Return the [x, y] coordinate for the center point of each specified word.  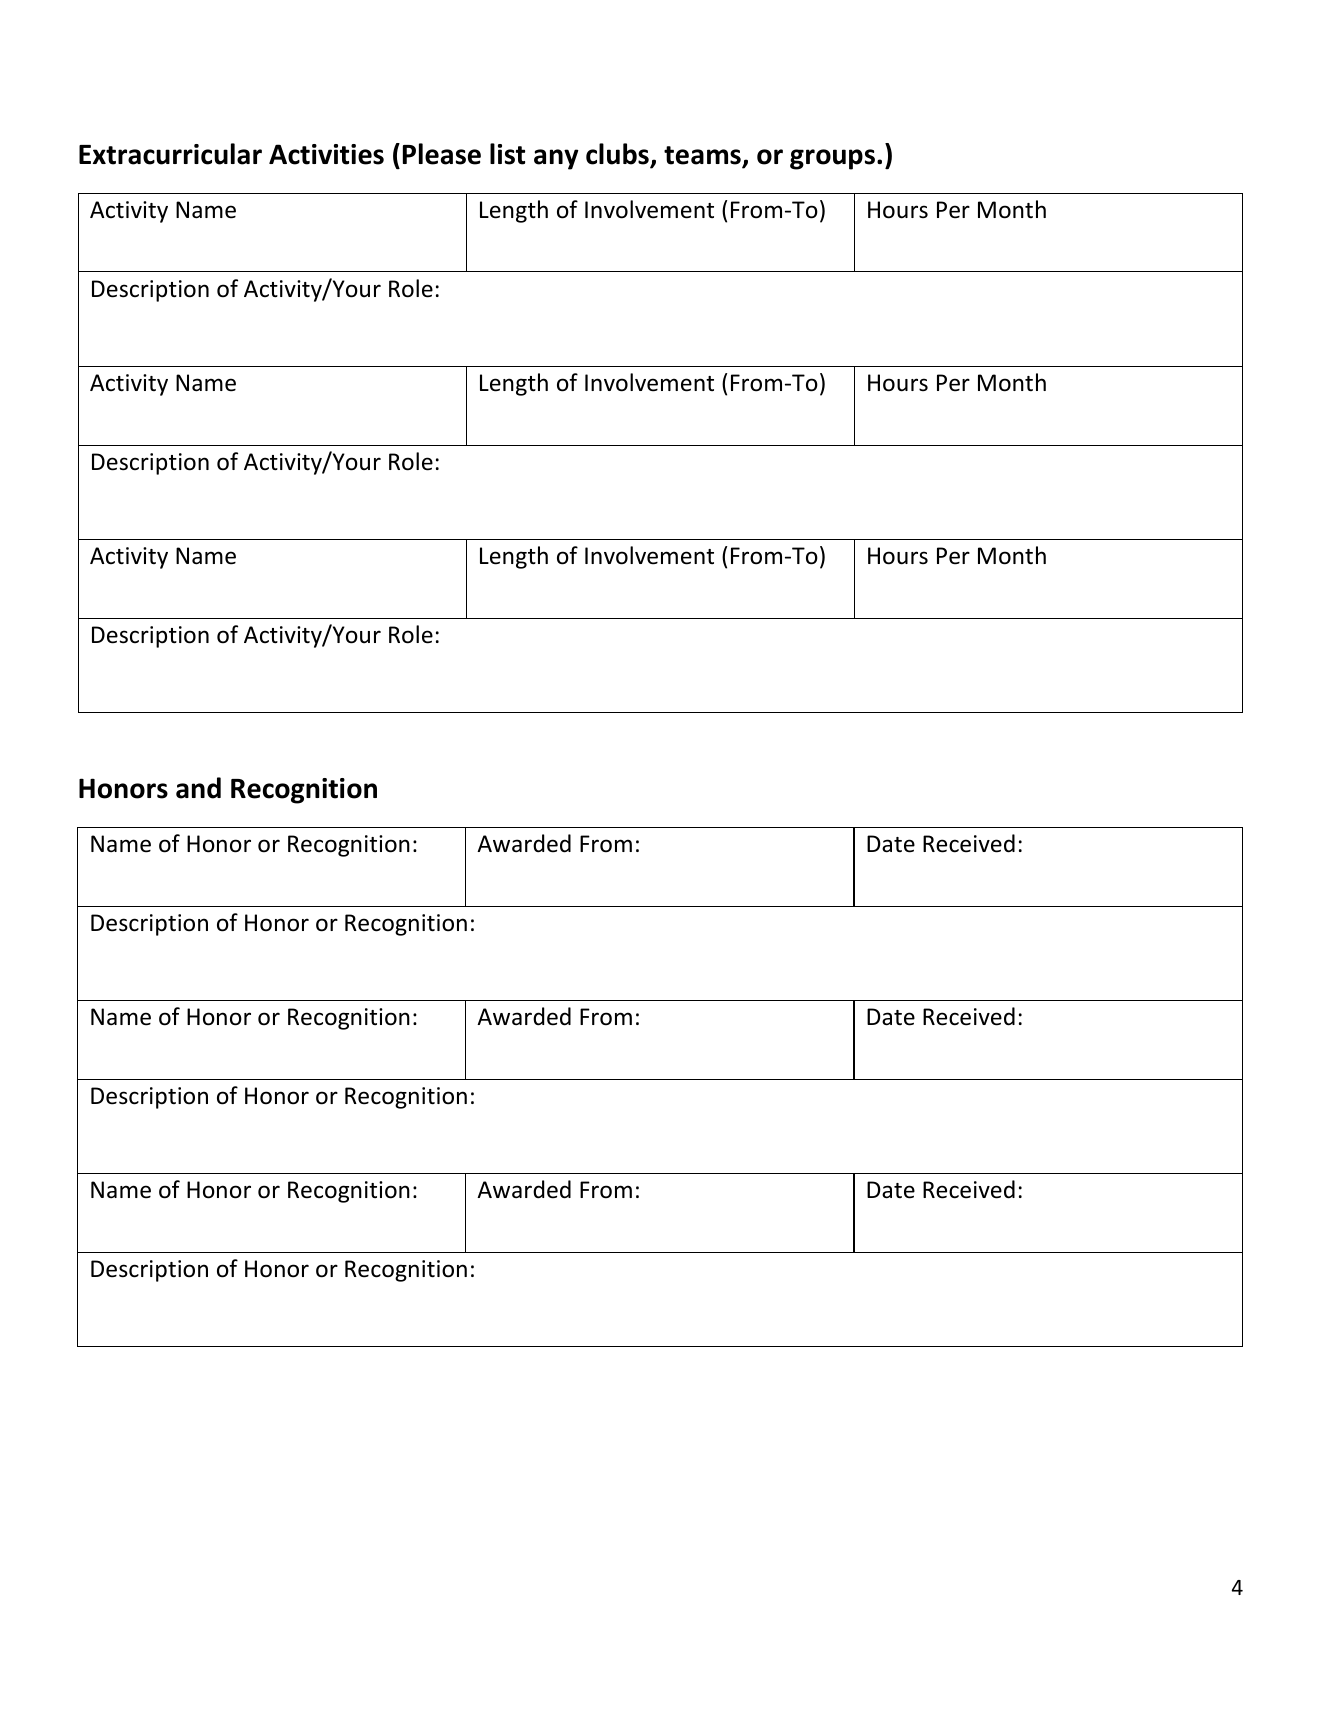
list [507, 154]
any [556, 159]
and [198, 788]
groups [832, 159]
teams [703, 156]
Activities [326, 154]
